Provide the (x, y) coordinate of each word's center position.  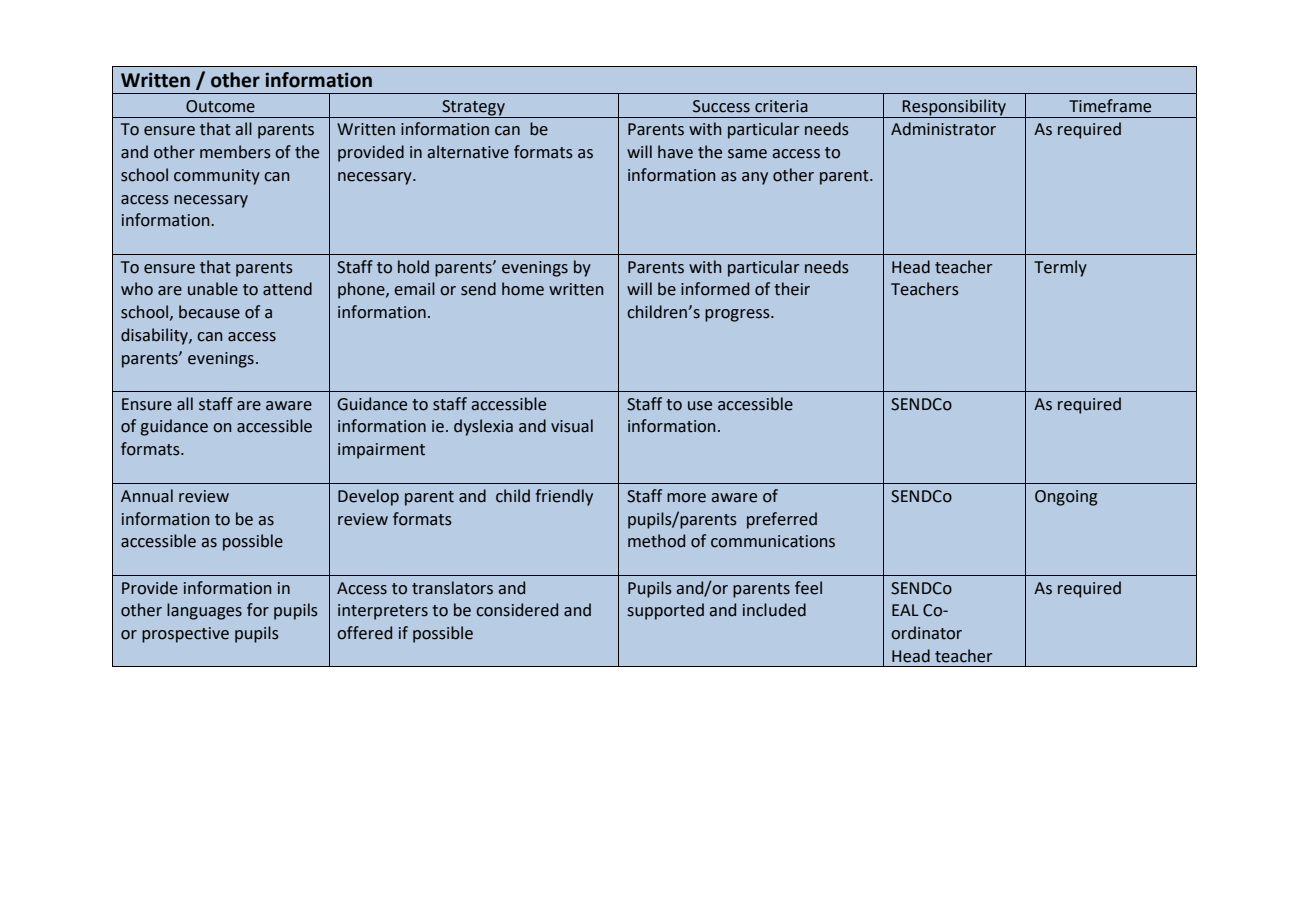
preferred (782, 520)
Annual (147, 496)
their (792, 289)
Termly (1060, 268)
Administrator (943, 129)
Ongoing (1066, 498)
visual (572, 426)
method (656, 541)
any (755, 178)
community (217, 177)
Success (721, 106)
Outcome (220, 106)
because (209, 312)
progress (738, 315)
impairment (381, 451)
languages (204, 611)
